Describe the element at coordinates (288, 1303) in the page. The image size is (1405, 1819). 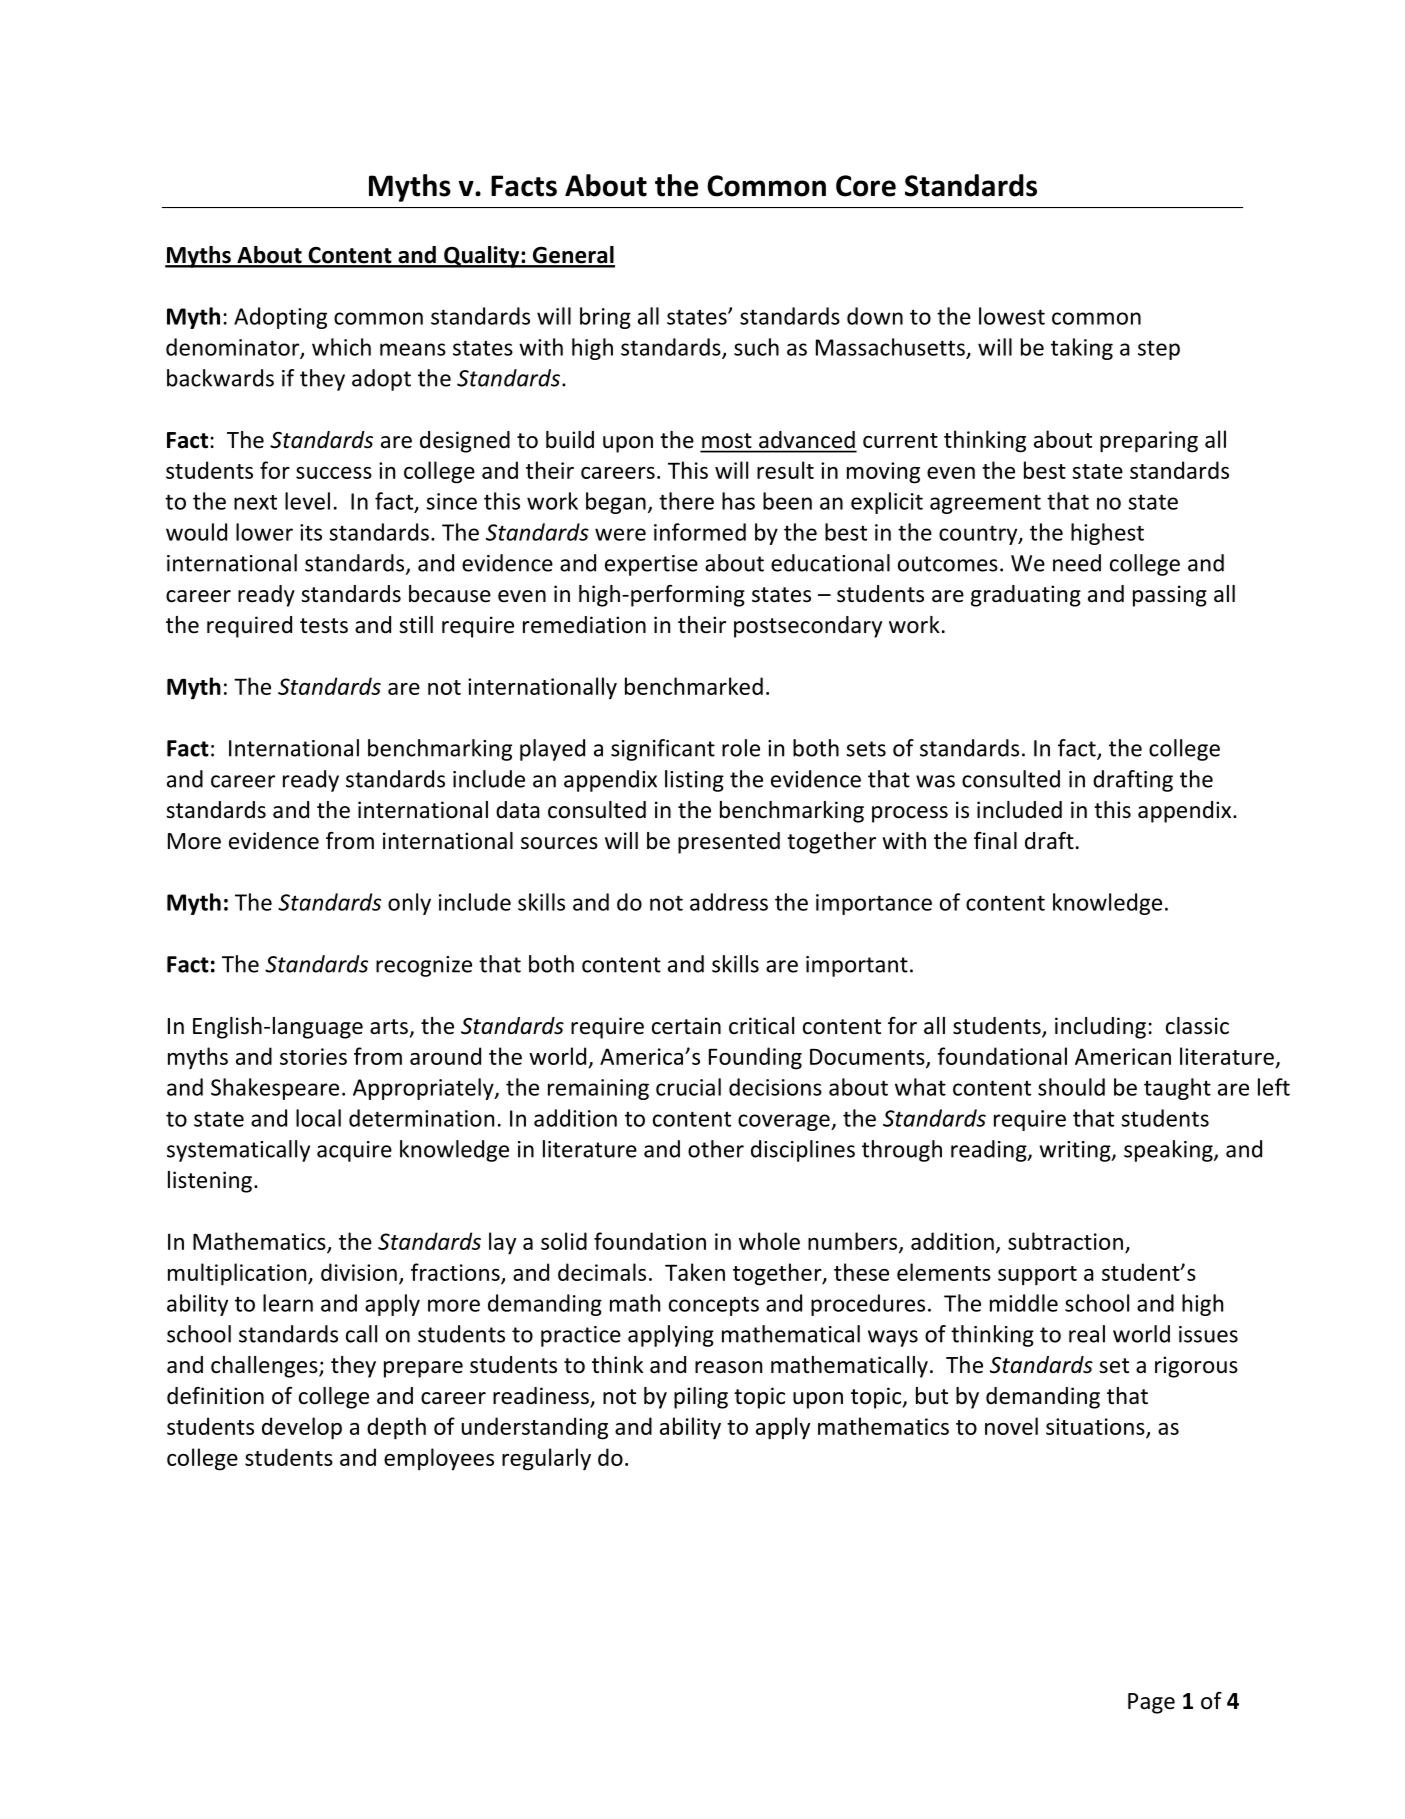
I see `learn` at that location.
